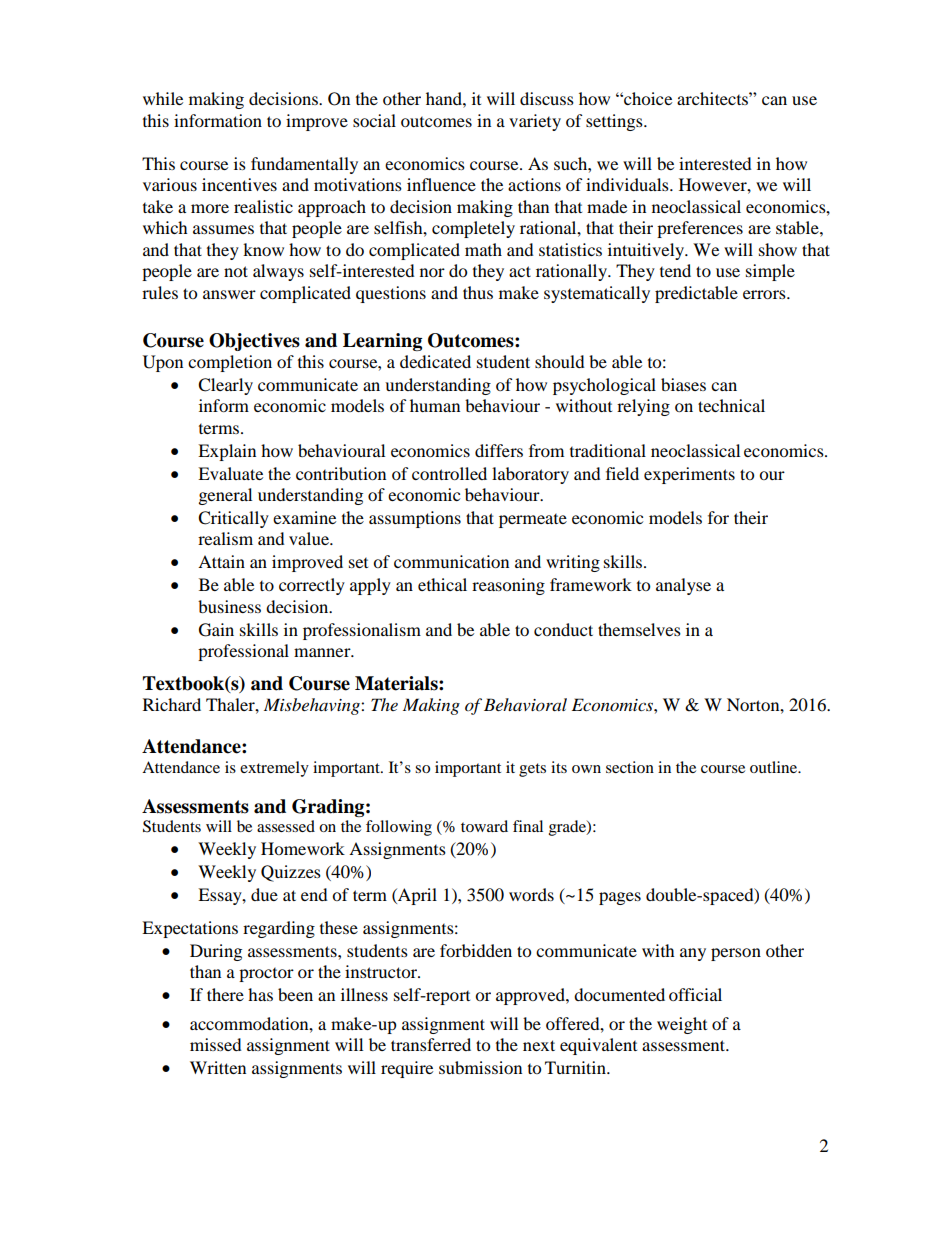  I want to click on outline, so click(775, 767).
